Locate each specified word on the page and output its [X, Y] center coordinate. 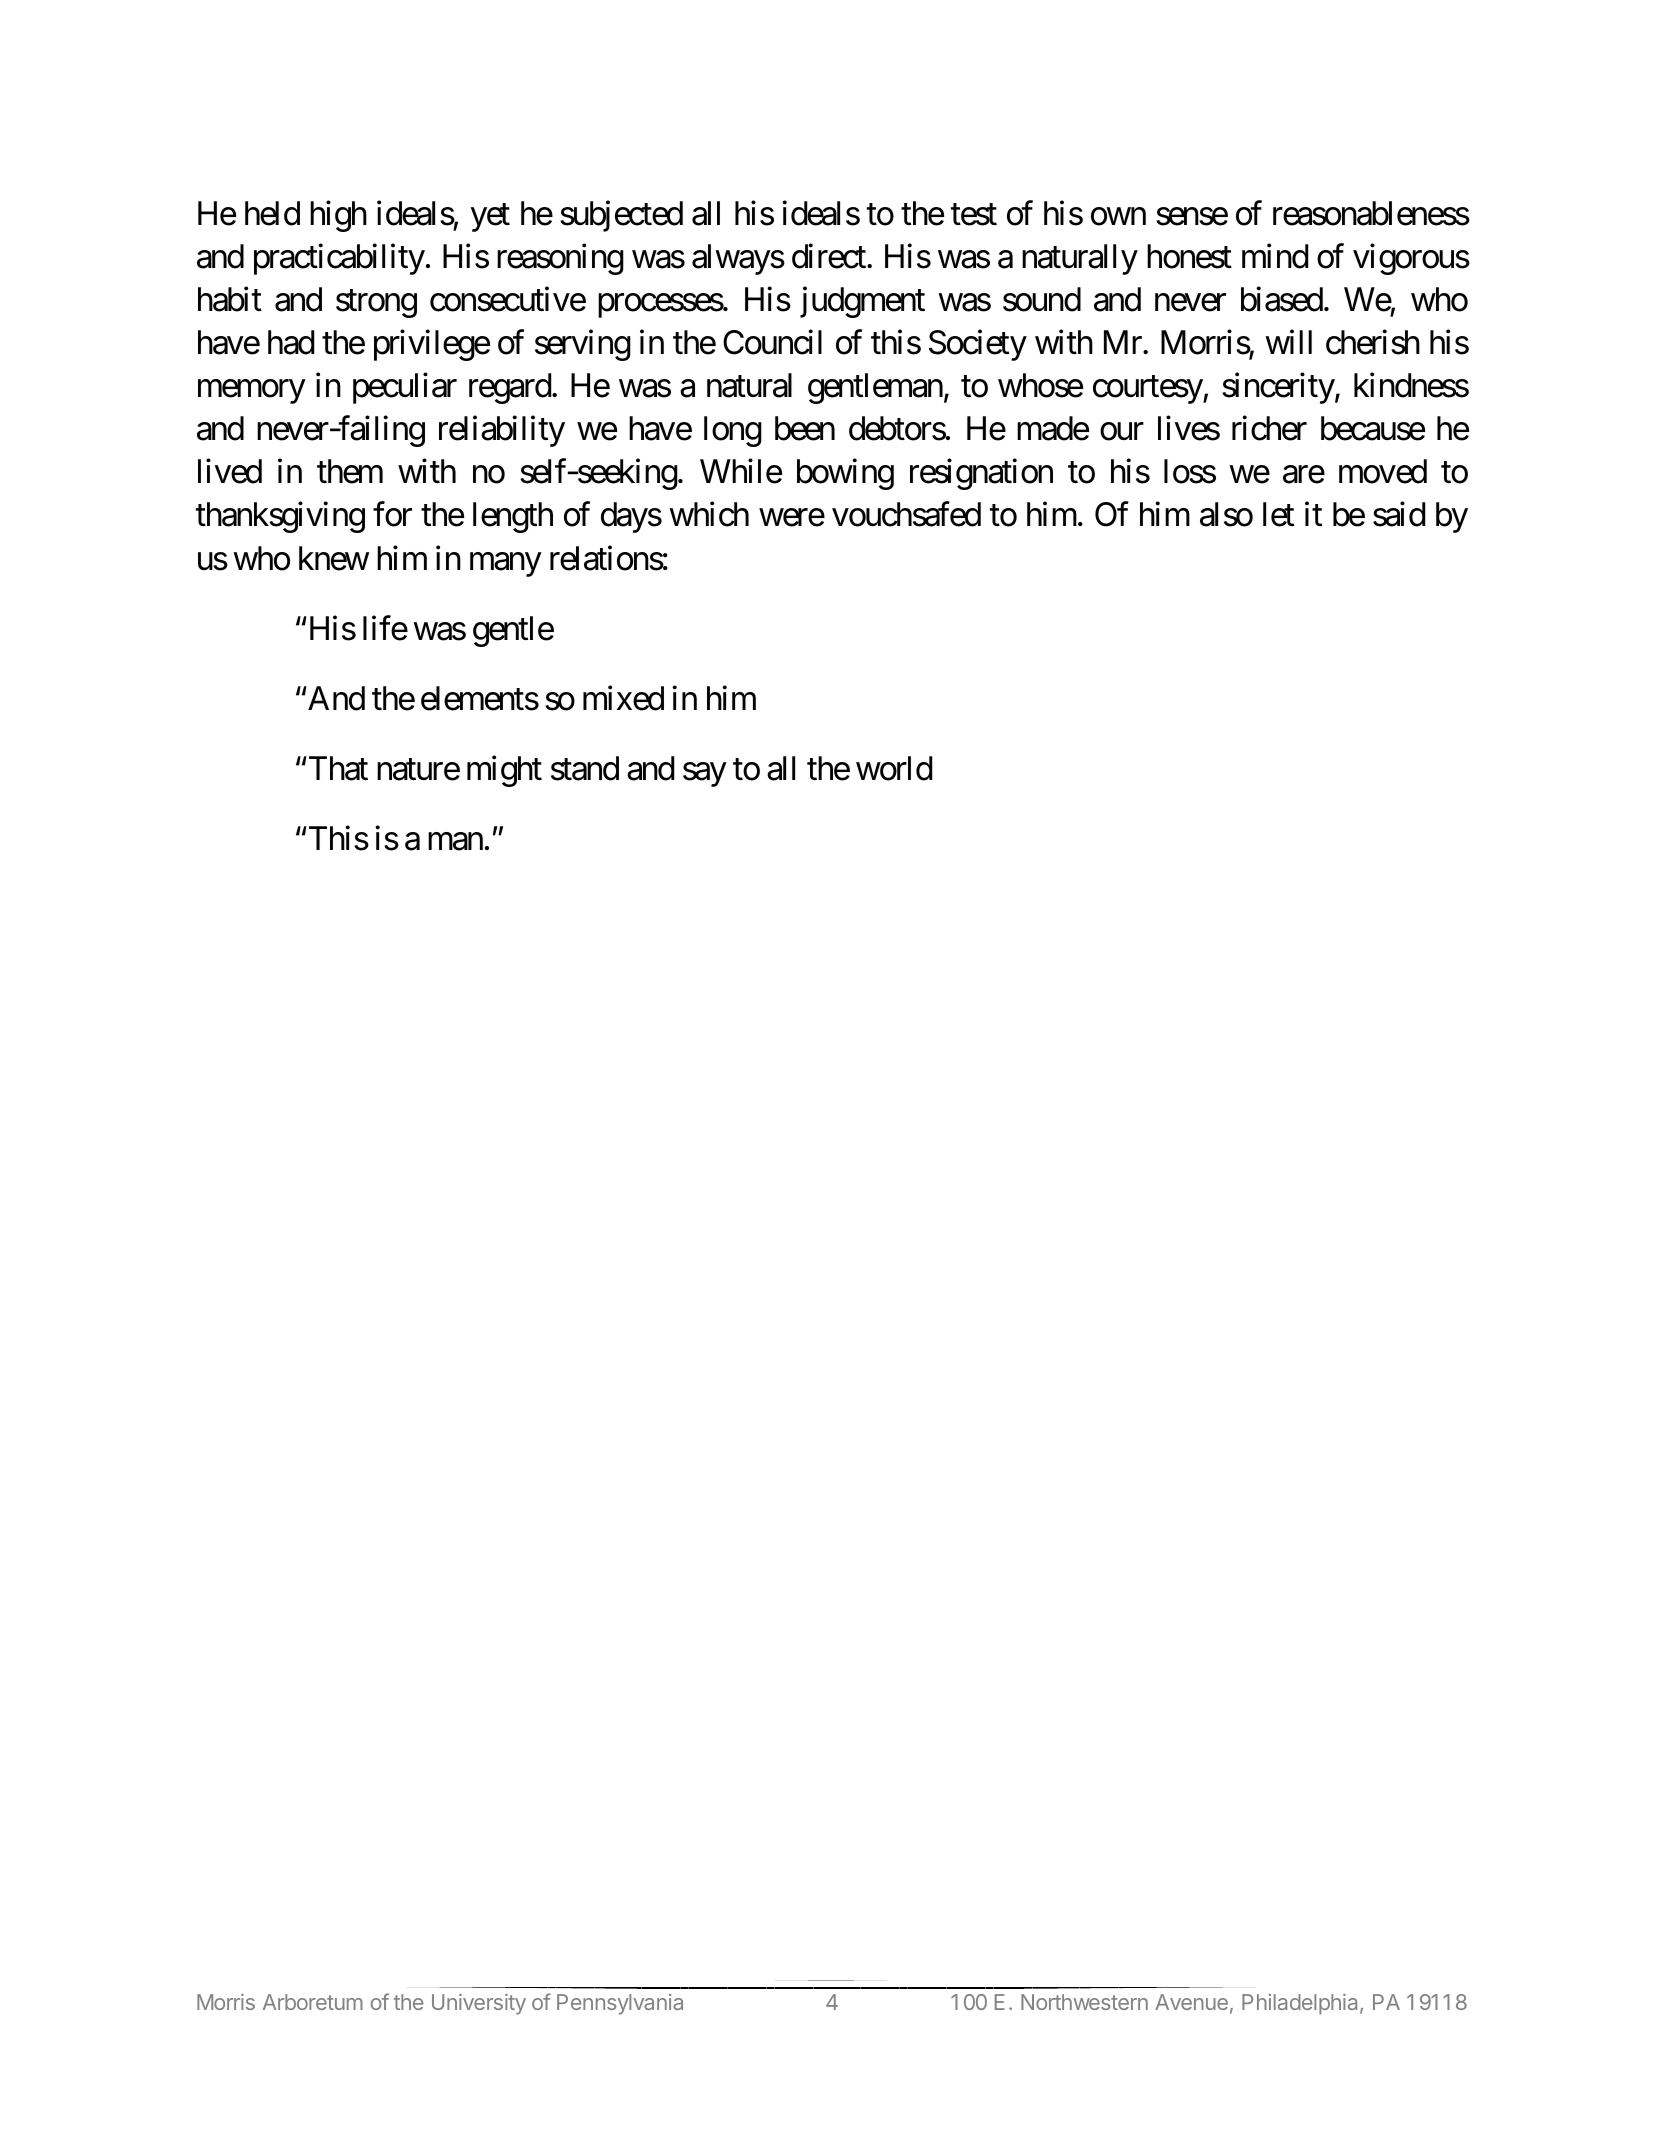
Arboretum [313, 2002]
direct [830, 256]
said [1399, 514]
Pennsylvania [620, 2004]
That [337, 768]
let [1278, 514]
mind [1275, 256]
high [338, 216]
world [894, 768]
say [704, 775]
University [479, 2004]
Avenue [1191, 2002]
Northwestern [1084, 2002]
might [504, 771]
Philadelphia [1301, 2004]
